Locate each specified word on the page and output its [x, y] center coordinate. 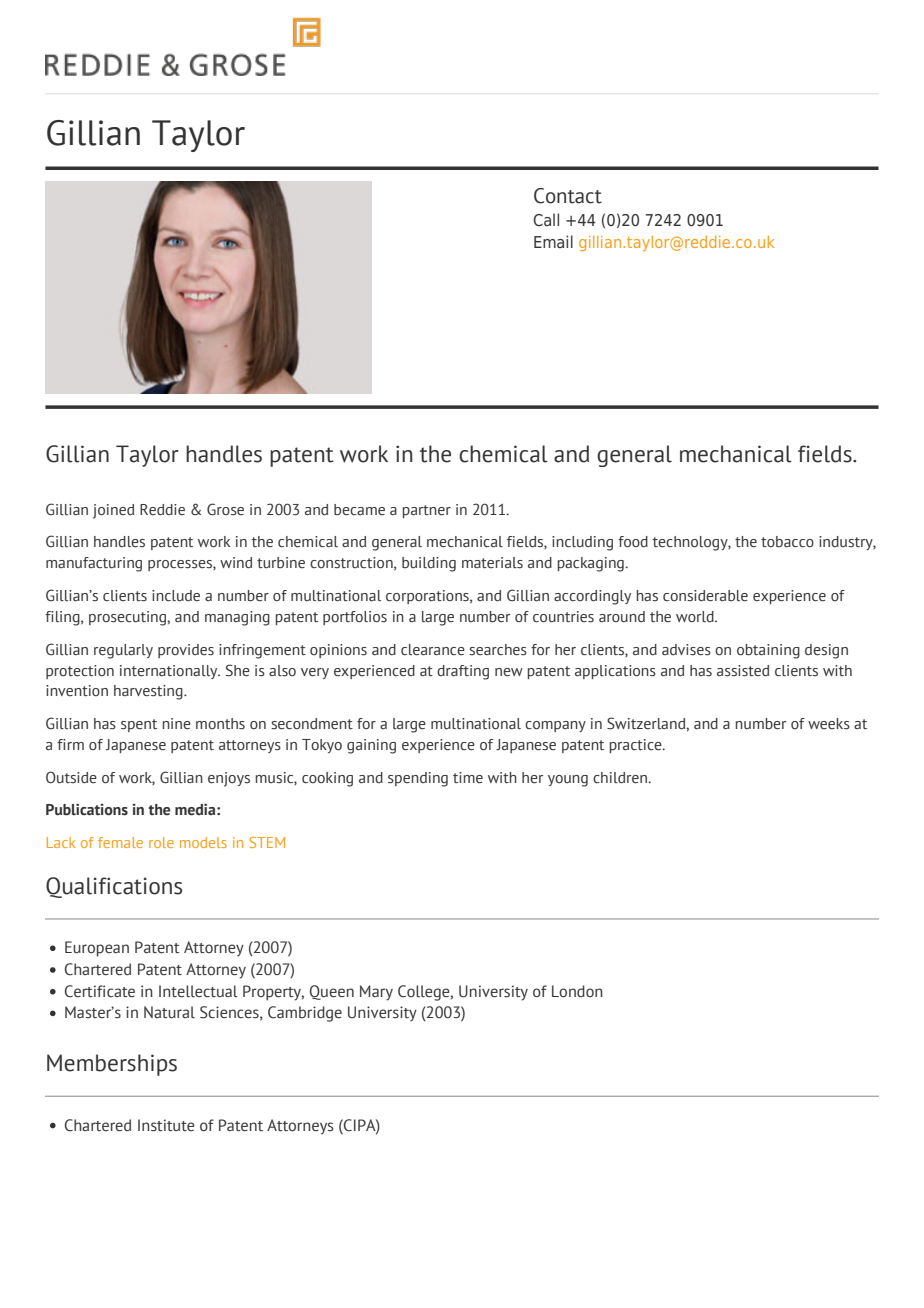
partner [426, 511]
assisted [743, 671]
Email [553, 241]
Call [546, 219]
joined [113, 511]
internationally [170, 672]
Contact [568, 196]
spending [418, 779]
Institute [166, 1125]
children [621, 778]
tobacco [787, 542]
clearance [433, 650]
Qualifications [114, 887]
